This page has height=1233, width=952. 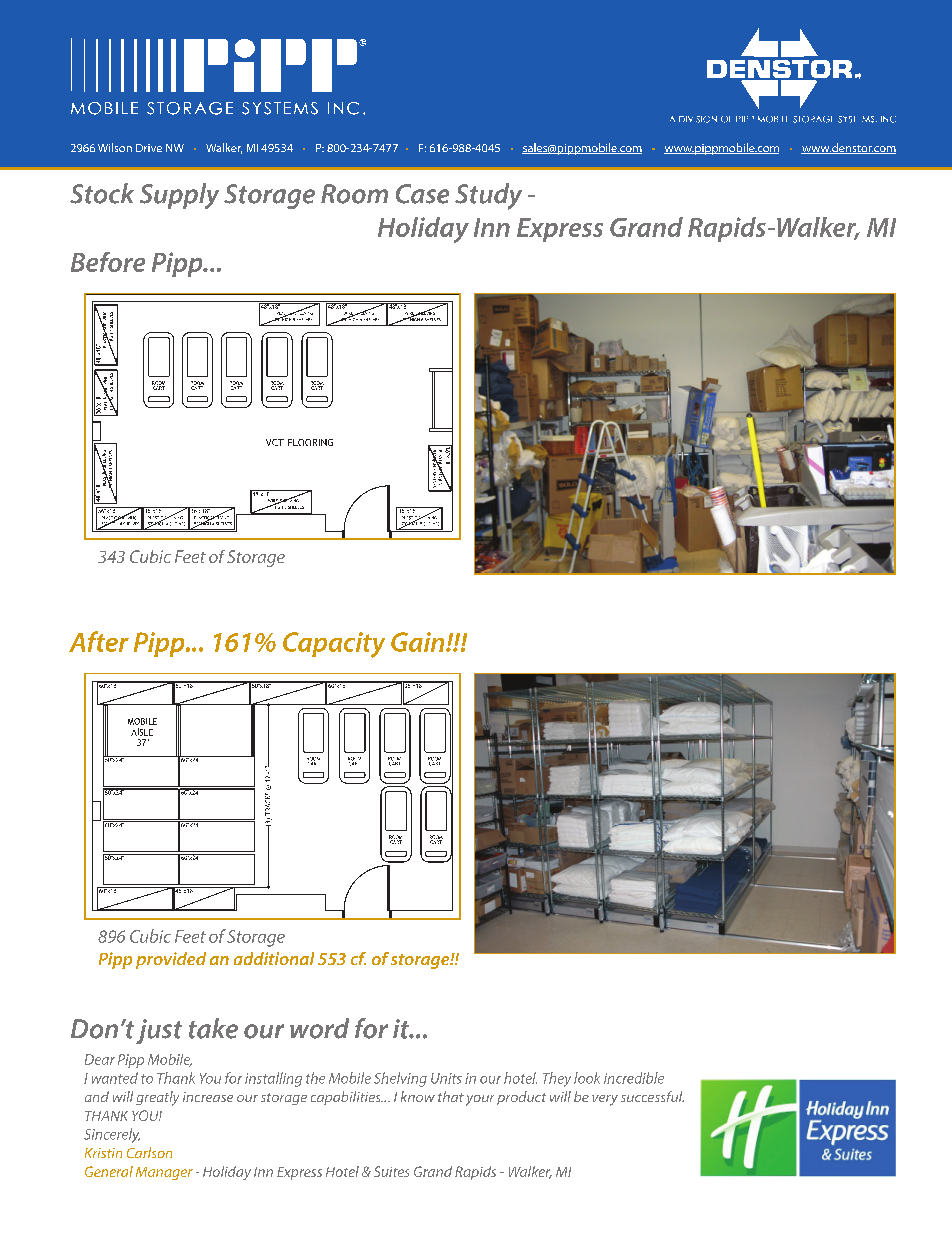 What do you see at coordinates (354, 194) in the page?
I see `Room` at bounding box center [354, 194].
